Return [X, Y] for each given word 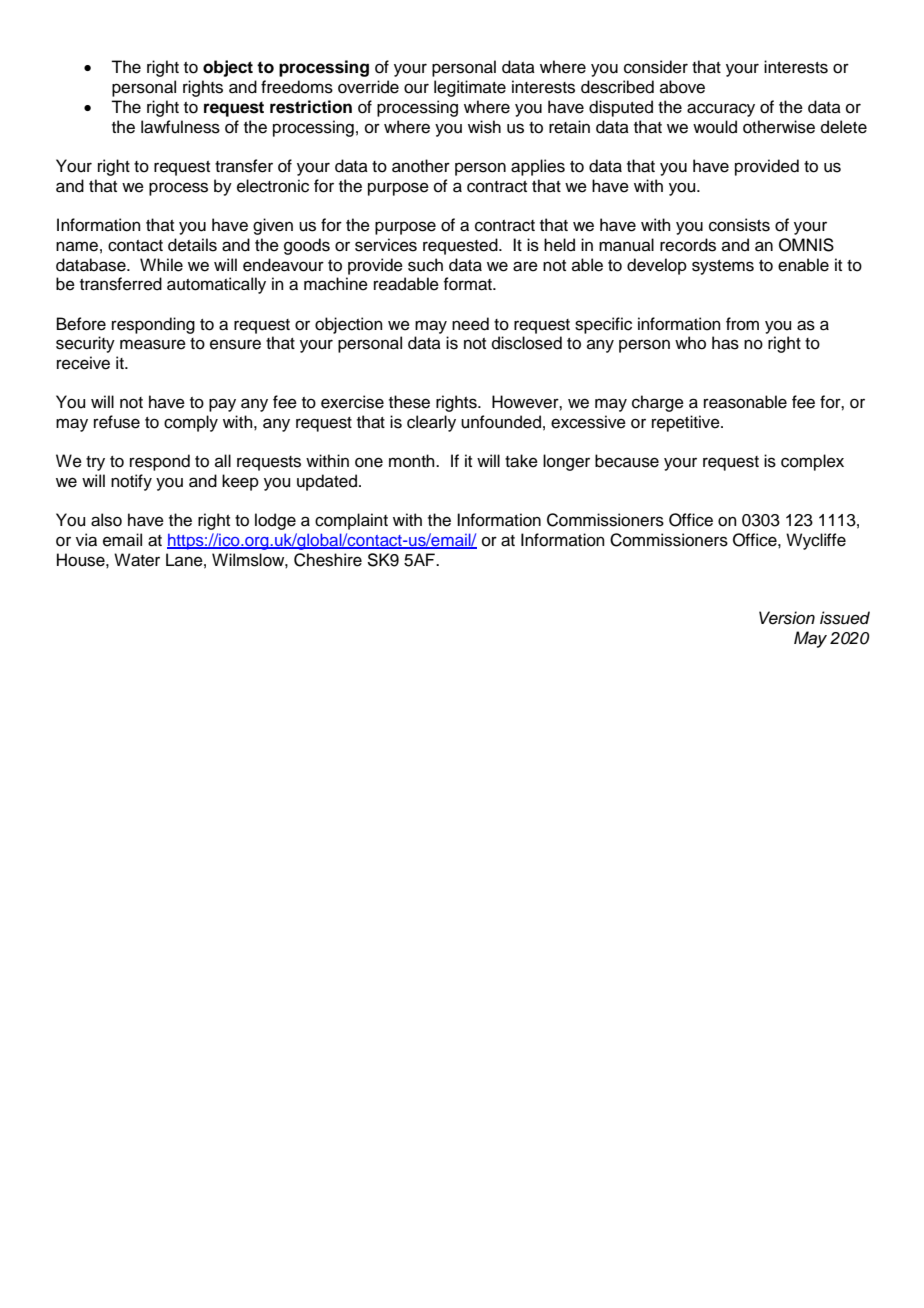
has [725, 343]
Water [137, 560]
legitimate [470, 88]
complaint [351, 521]
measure [153, 344]
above [682, 87]
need [470, 324]
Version [787, 618]
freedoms [297, 87]
